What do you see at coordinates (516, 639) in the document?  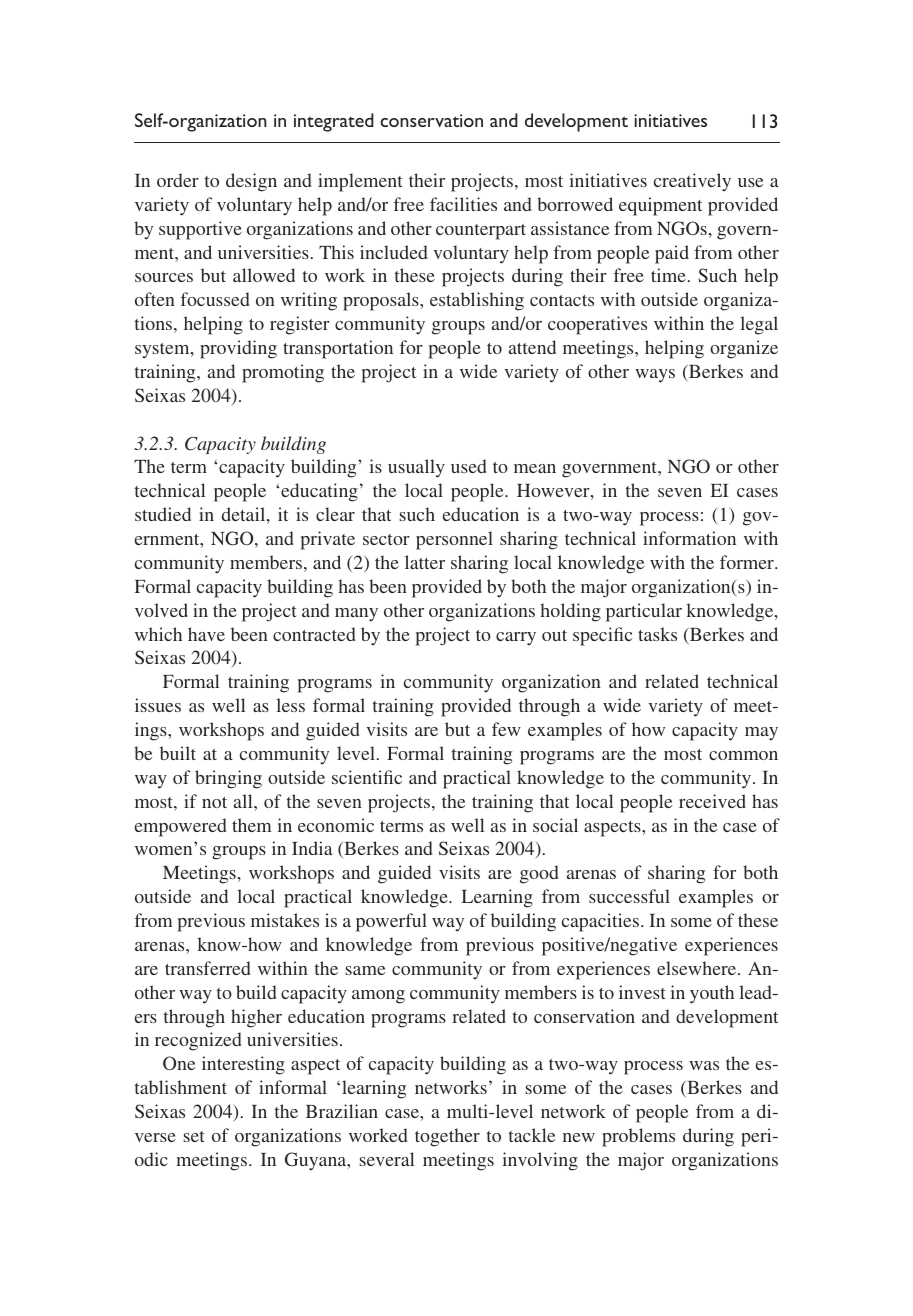 I see `carry` at bounding box center [516, 639].
